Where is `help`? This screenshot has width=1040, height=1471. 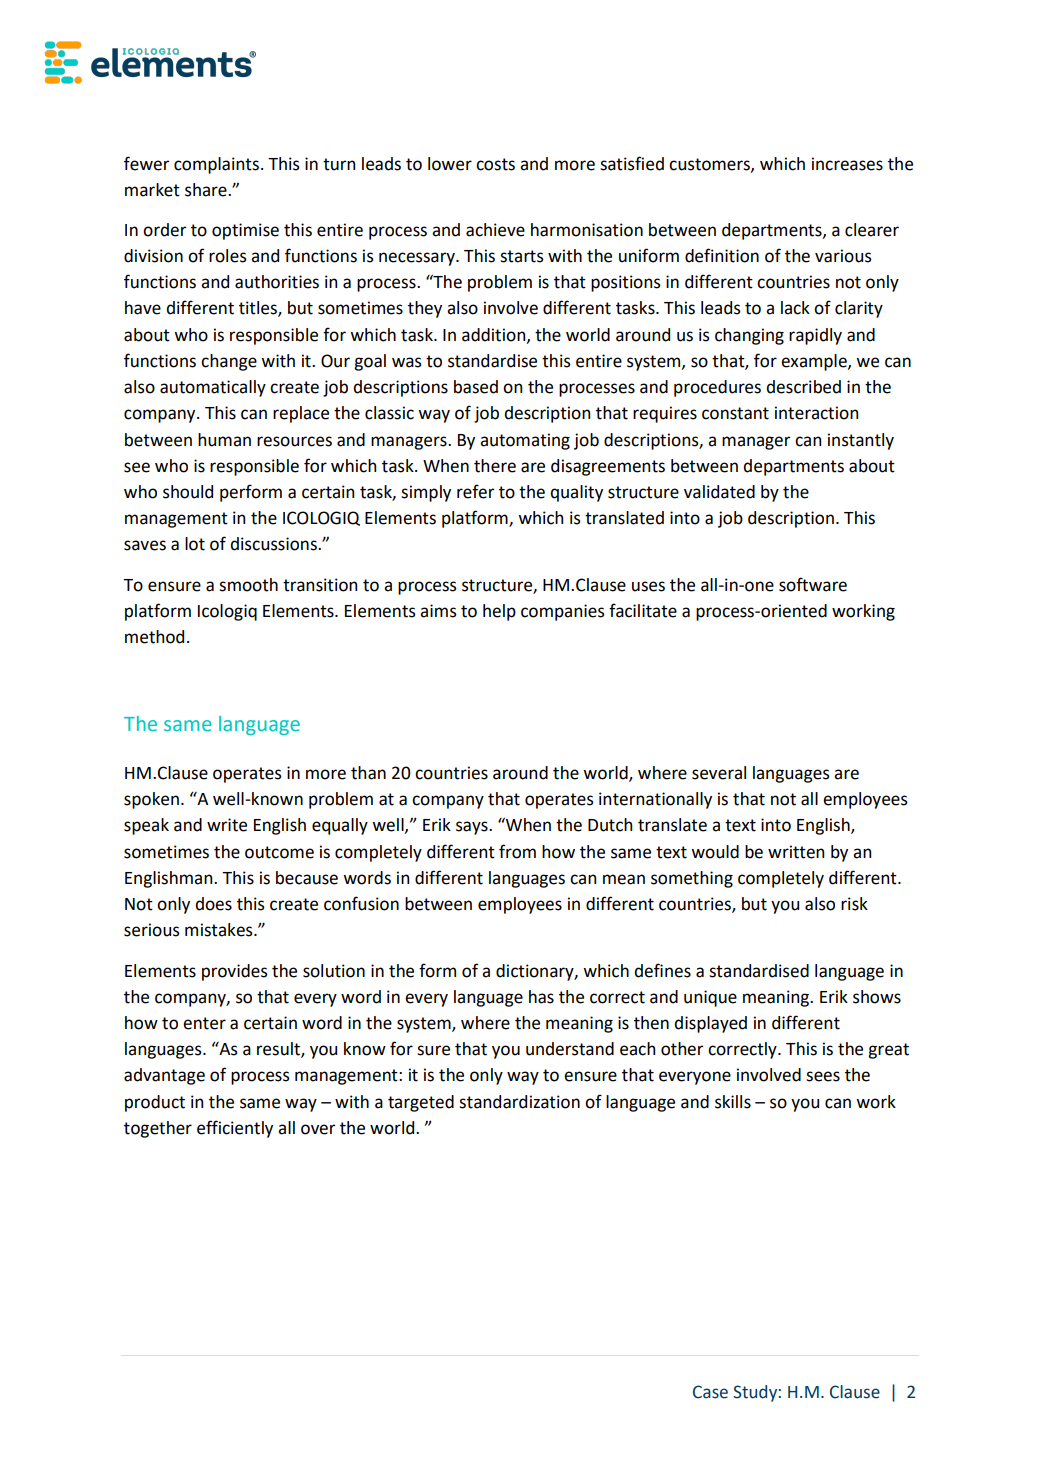
help is located at coordinates (499, 612).
